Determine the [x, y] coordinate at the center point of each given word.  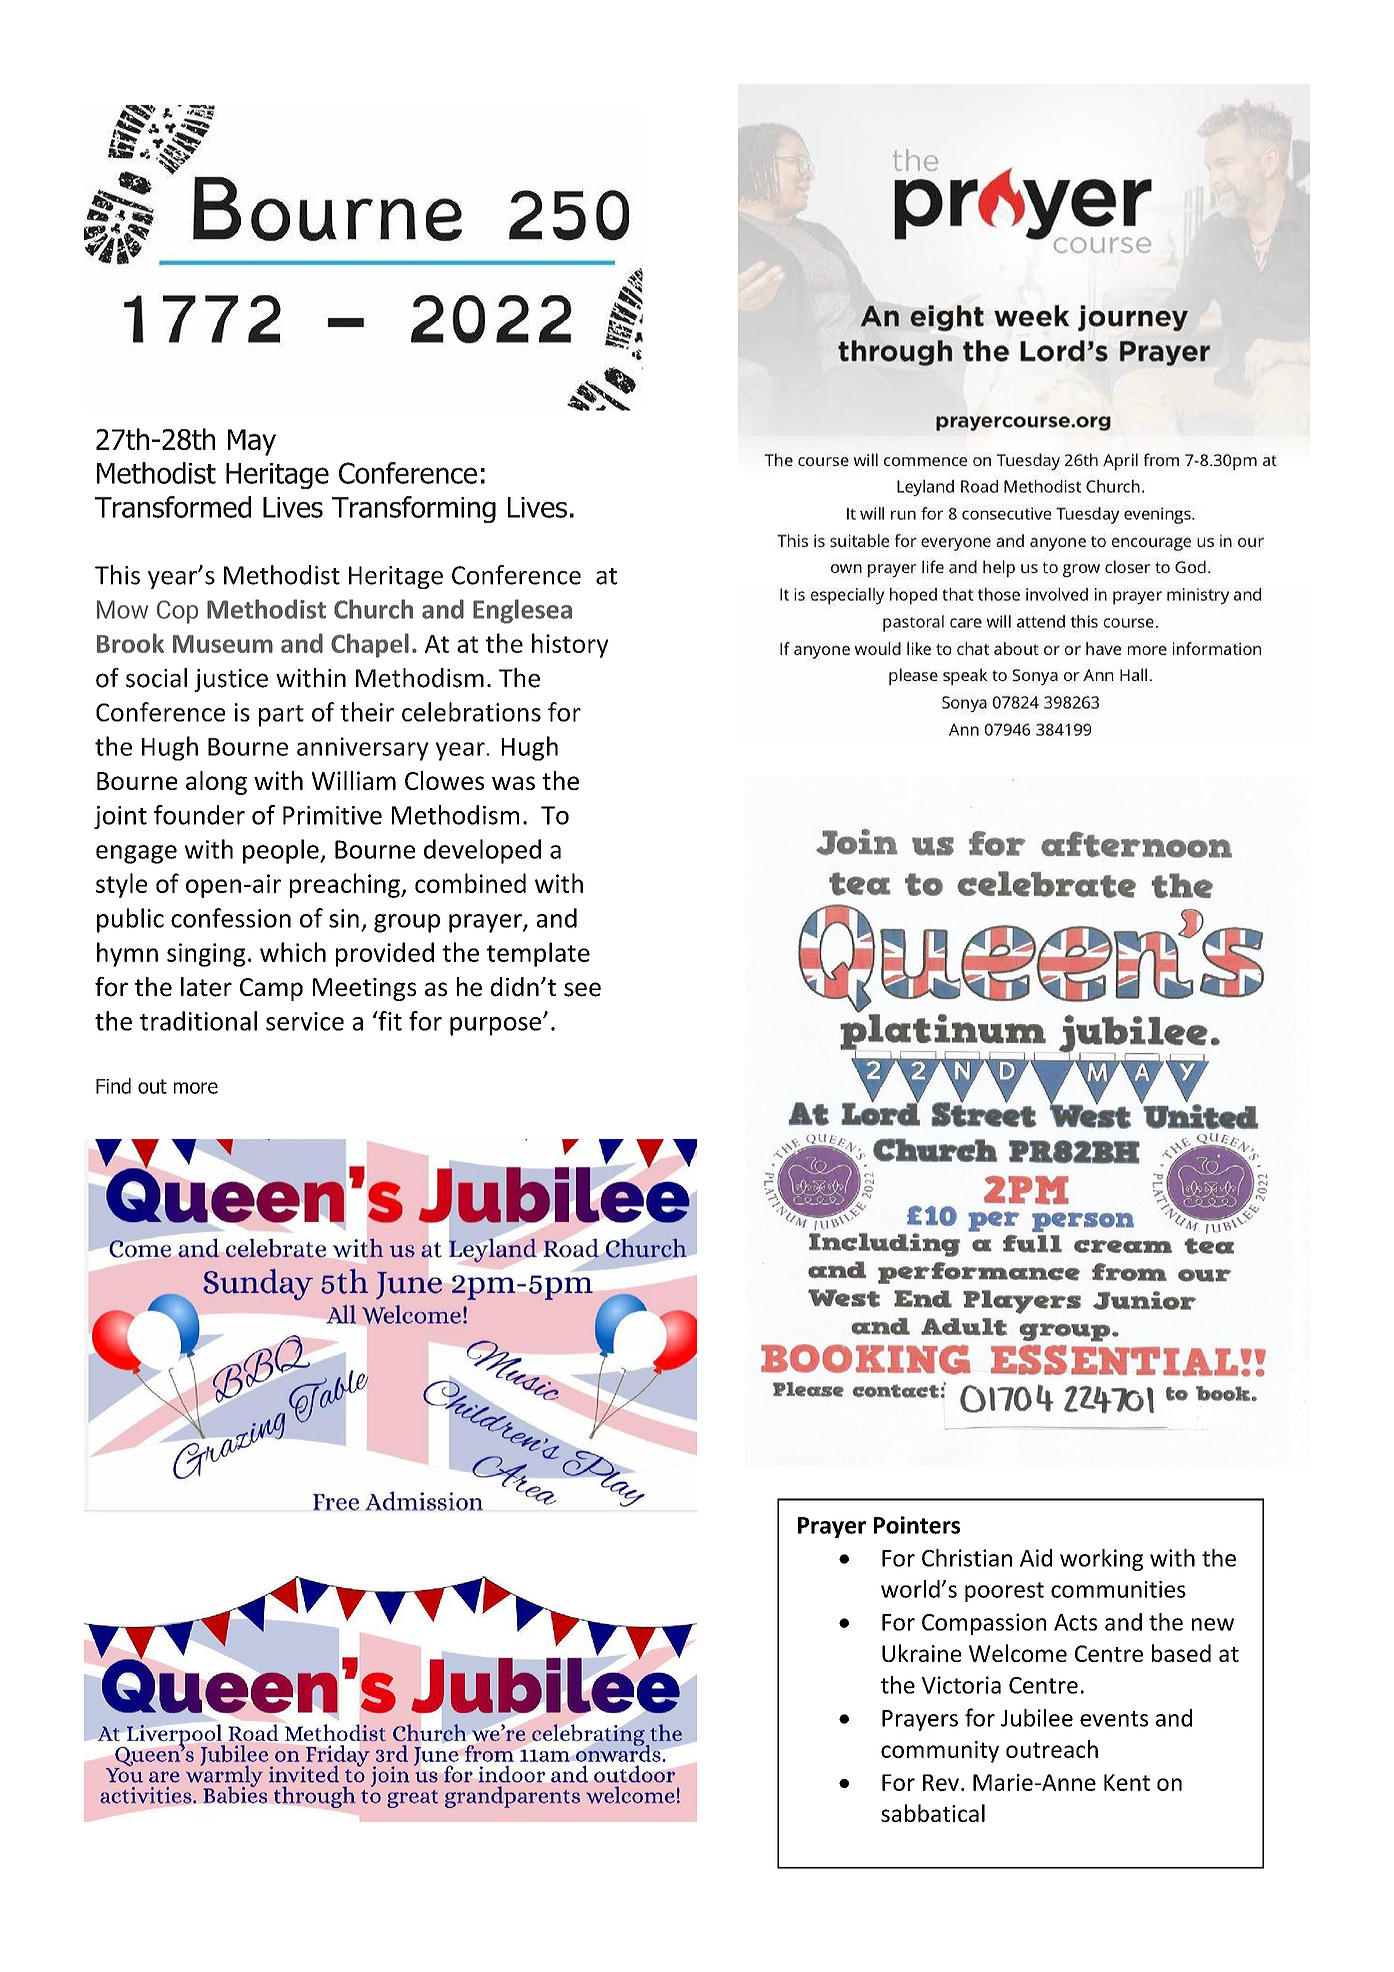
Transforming [414, 509]
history [570, 645]
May [252, 442]
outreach [1052, 1749]
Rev [941, 1782]
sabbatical [933, 1813]
